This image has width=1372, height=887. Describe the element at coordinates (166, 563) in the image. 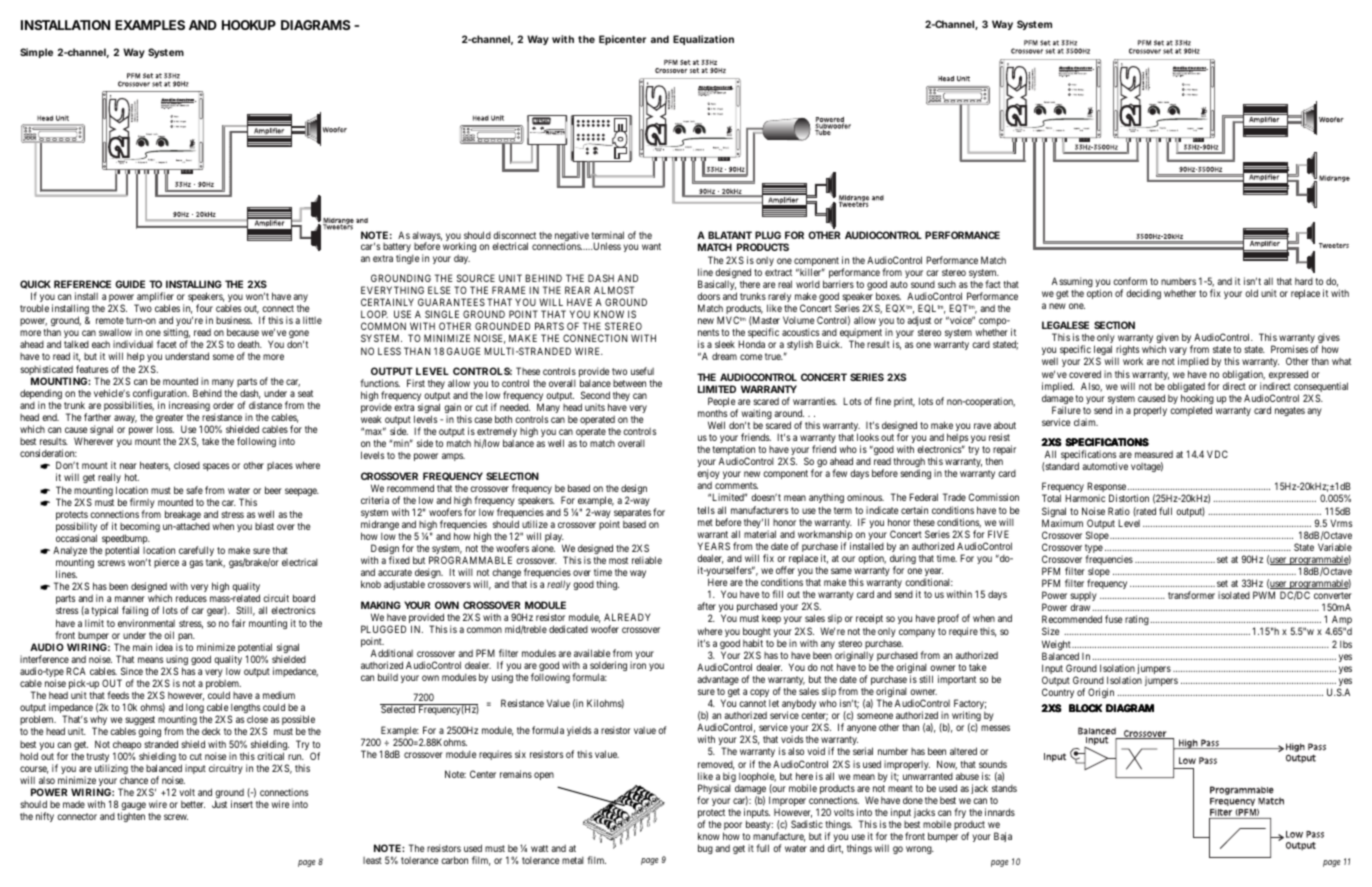

I see `pierce` at that location.
